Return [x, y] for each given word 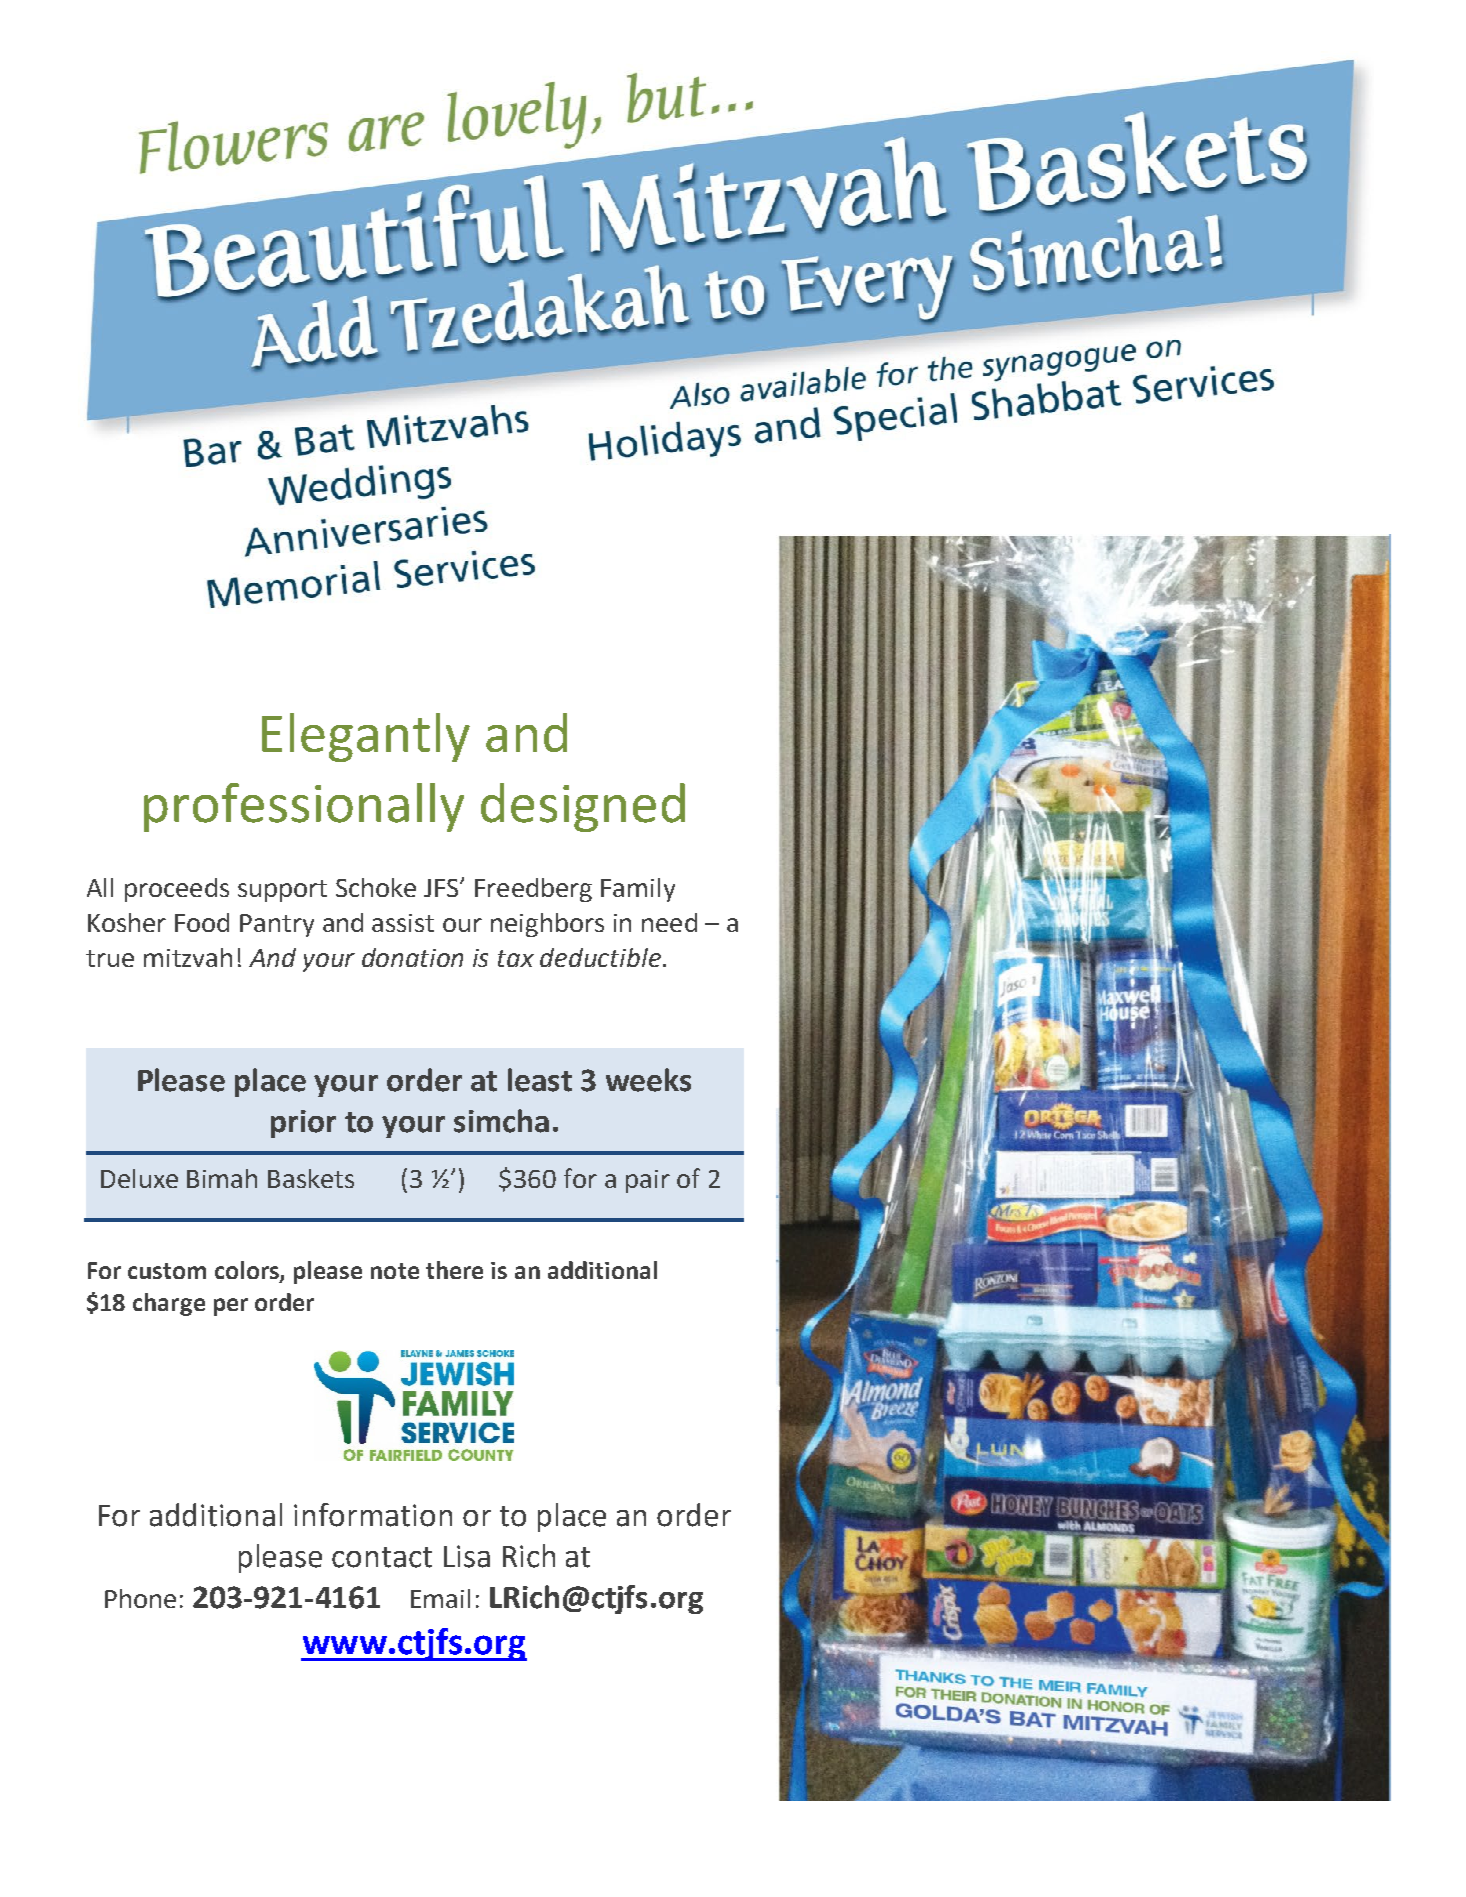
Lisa [467, 1556]
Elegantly [366, 737]
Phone [140, 1598]
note [395, 1271]
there [454, 1270]
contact [382, 1557]
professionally [304, 807]
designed [583, 807]
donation [412, 957]
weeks [648, 1080]
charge [169, 1304]
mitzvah [188, 957]
